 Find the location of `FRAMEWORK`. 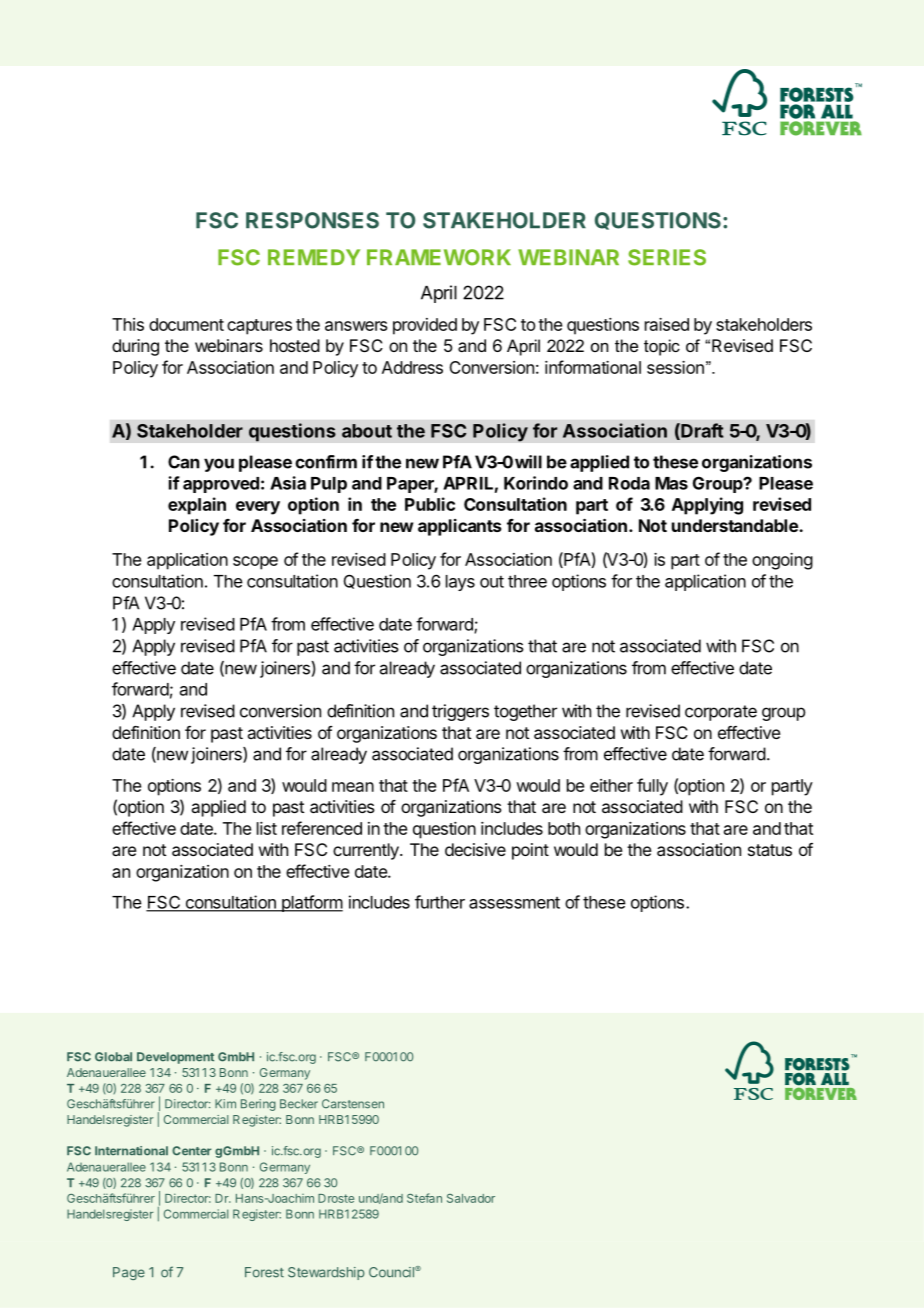

FRAMEWORK is located at coordinates (439, 257).
